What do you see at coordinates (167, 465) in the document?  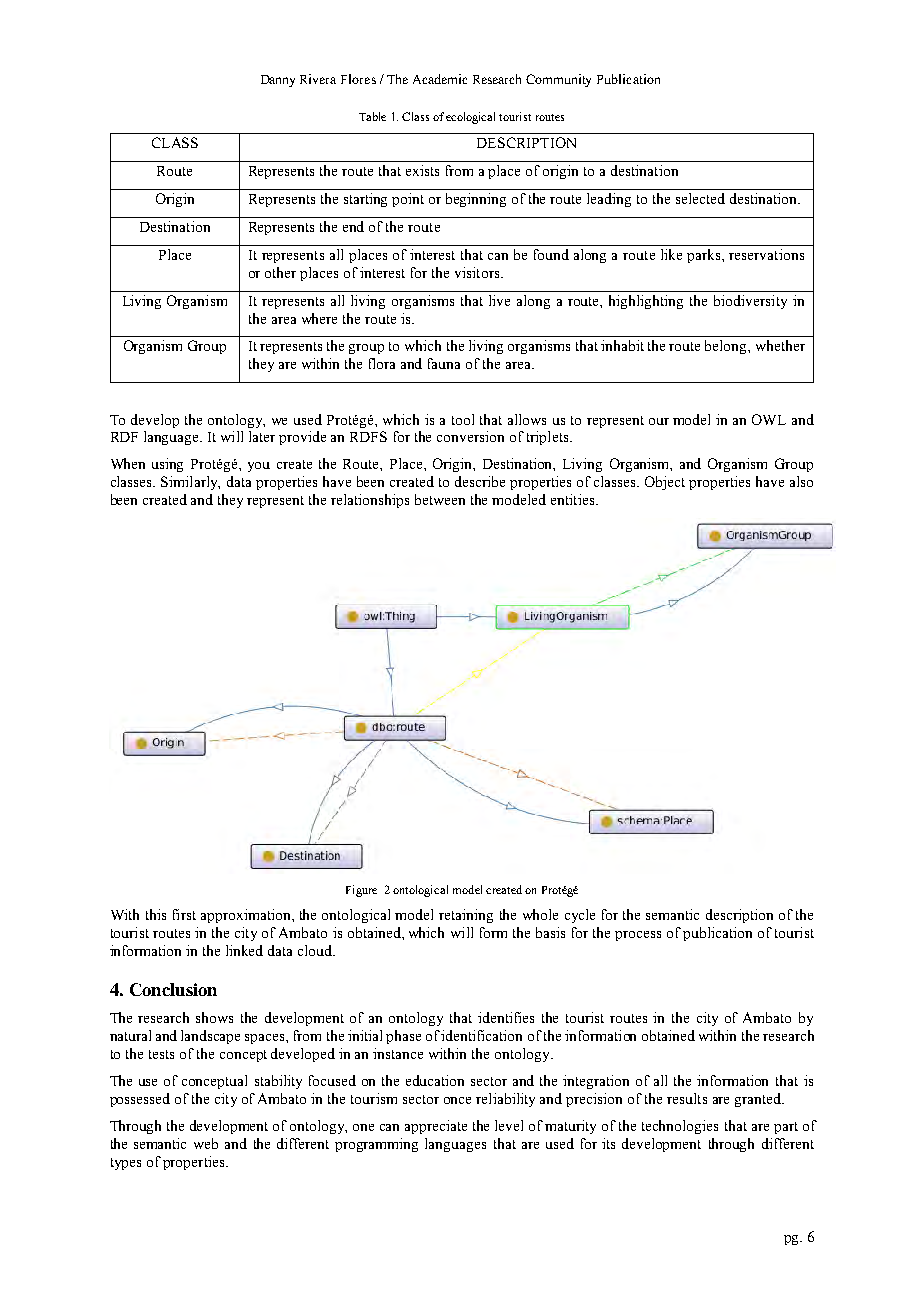 I see `using` at bounding box center [167, 465].
